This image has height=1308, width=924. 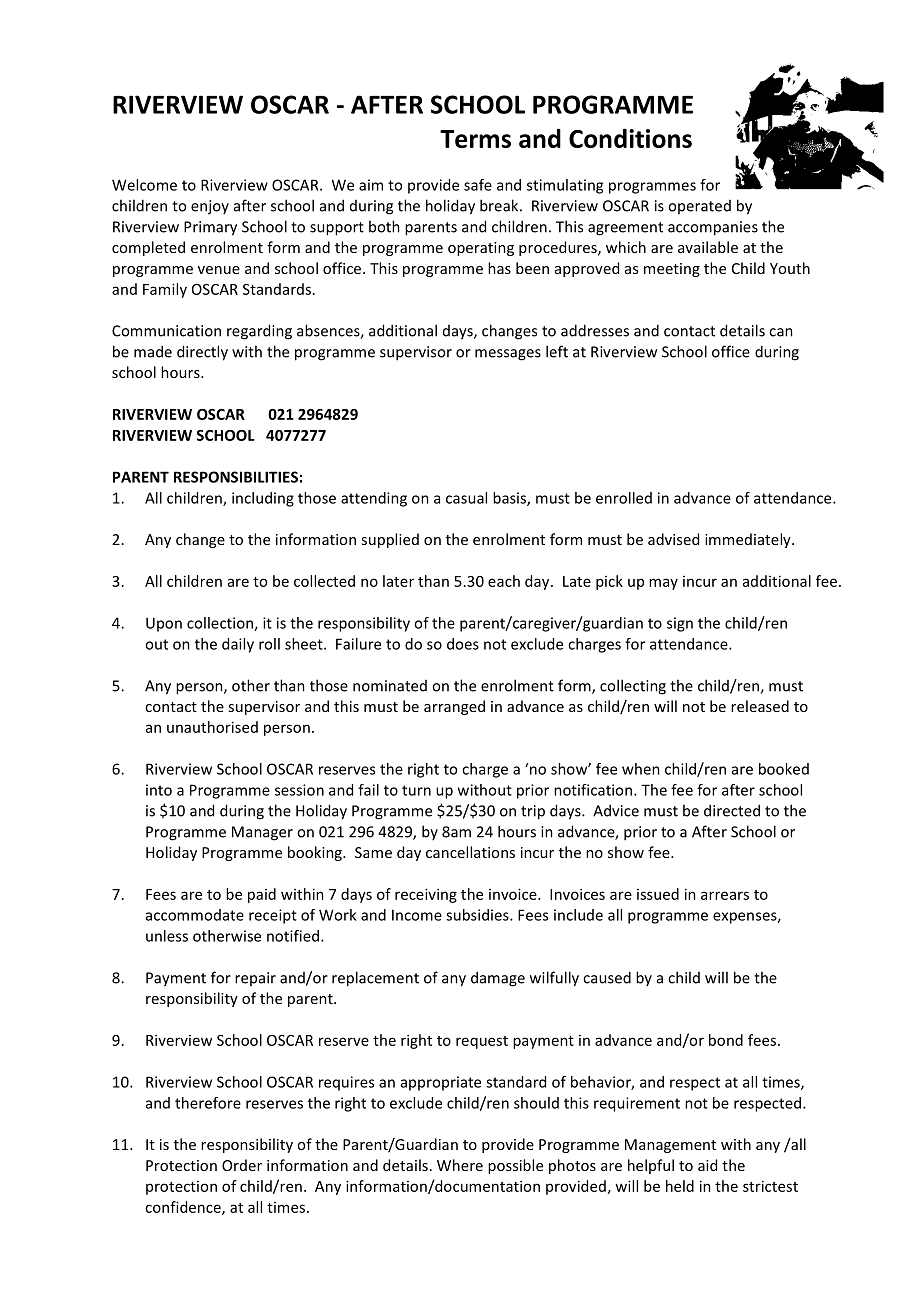 I want to click on accommodate, so click(x=195, y=915).
